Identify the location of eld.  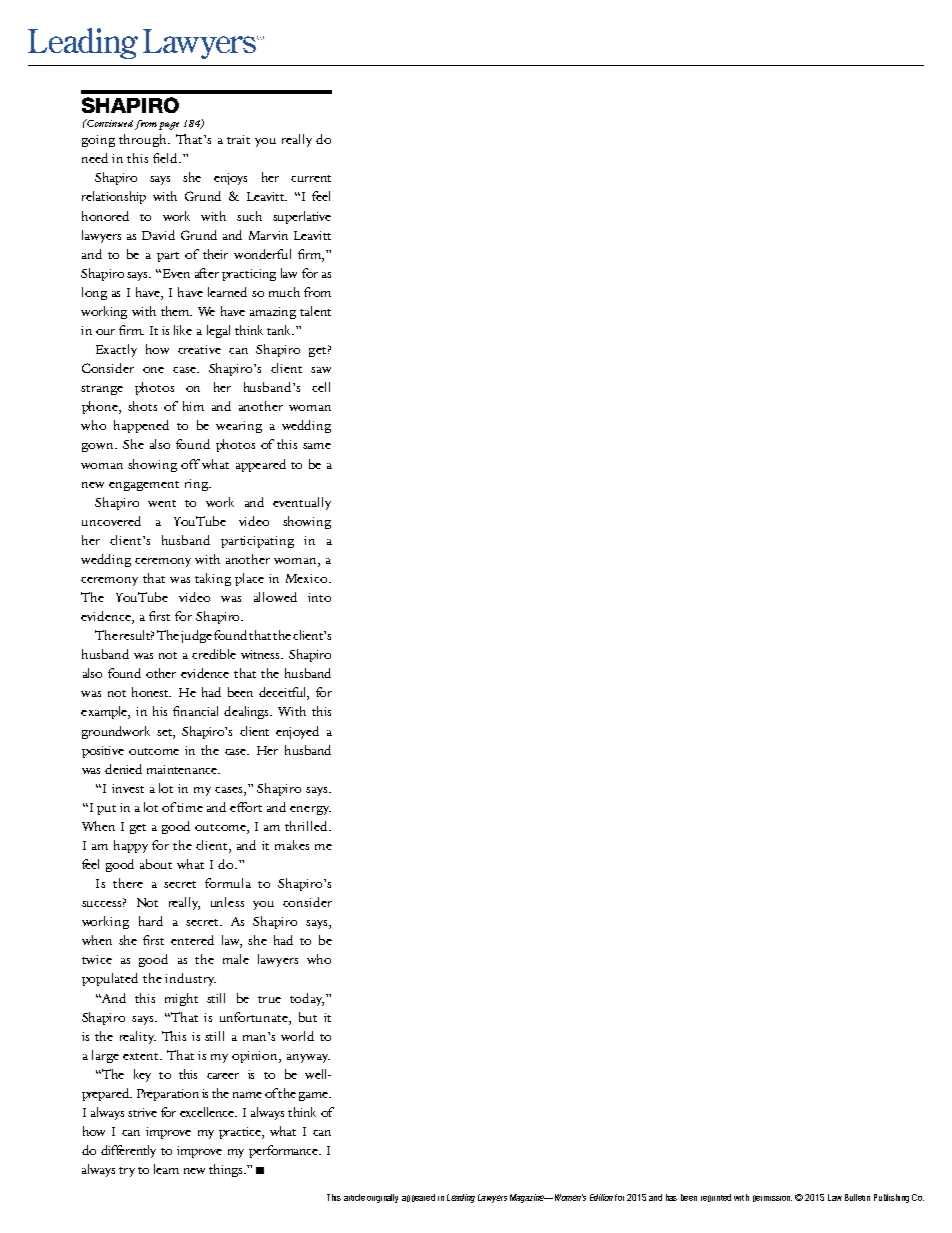
(170, 158).
